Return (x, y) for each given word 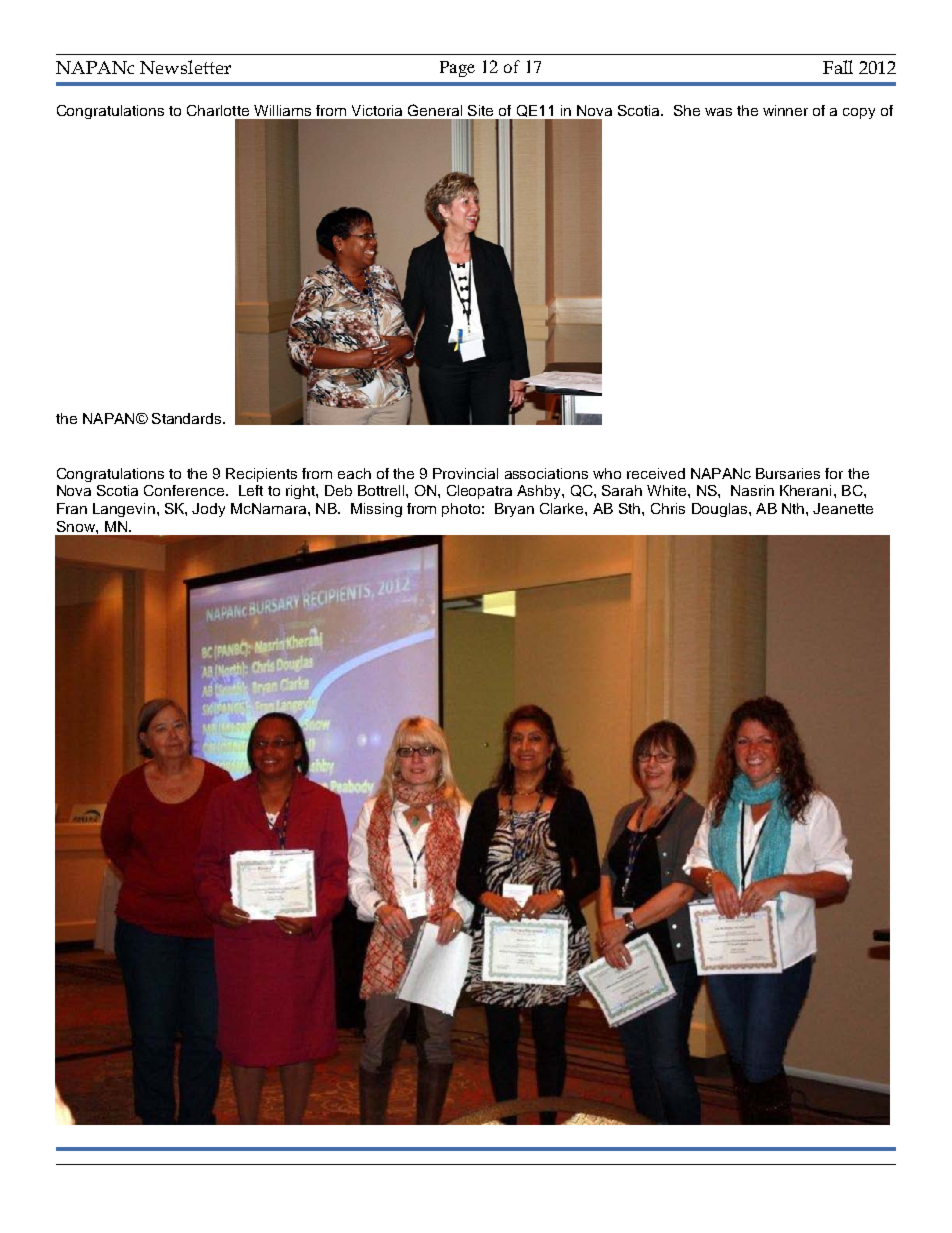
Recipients (261, 475)
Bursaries (788, 473)
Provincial (465, 473)
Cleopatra (479, 492)
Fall (838, 67)
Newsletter (185, 67)
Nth (794, 508)
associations (546, 473)
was (718, 112)
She (687, 110)
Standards (188, 418)
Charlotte (218, 110)
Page (457, 69)
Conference (185, 490)
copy (859, 113)
